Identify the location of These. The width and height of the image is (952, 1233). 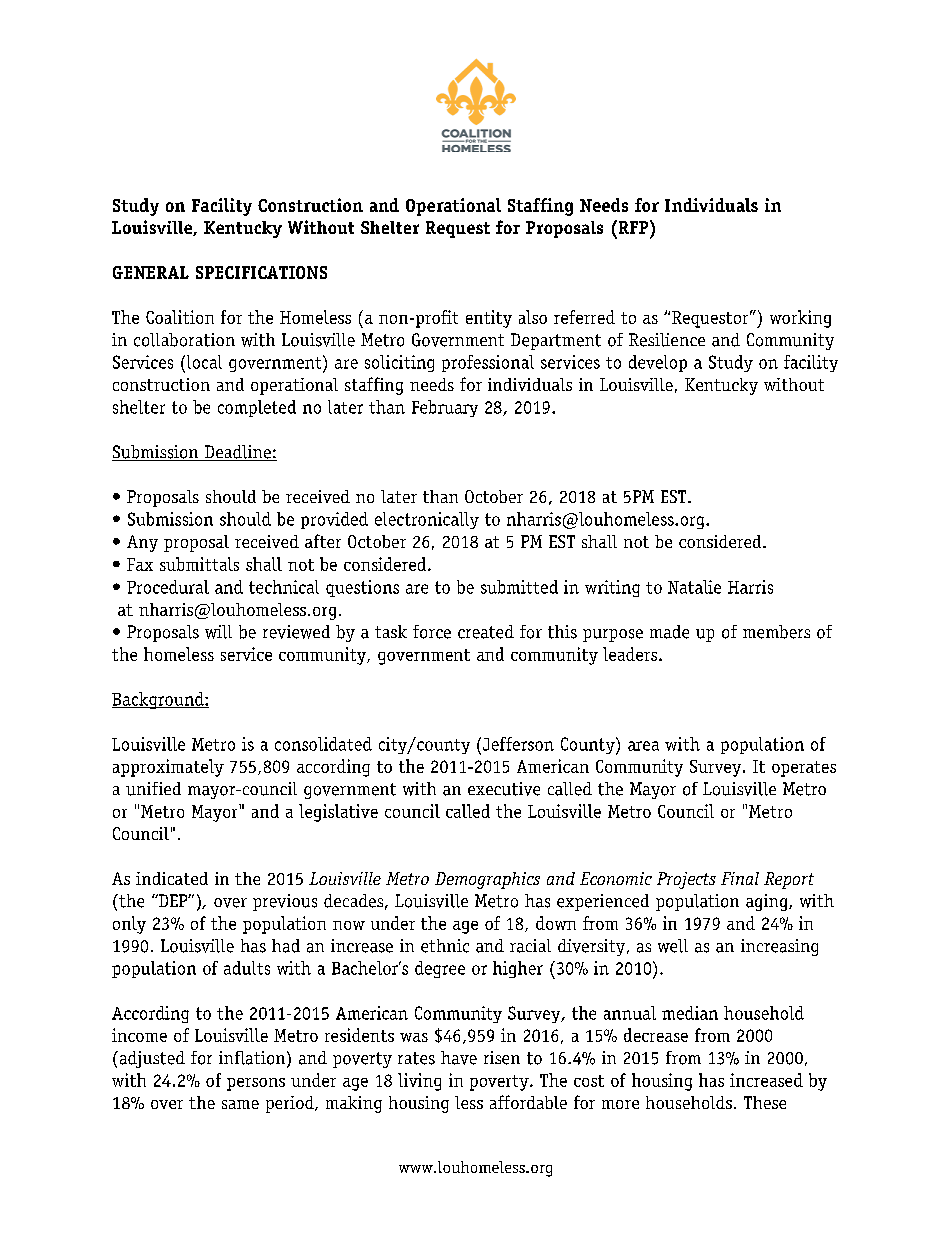
(765, 1102).
